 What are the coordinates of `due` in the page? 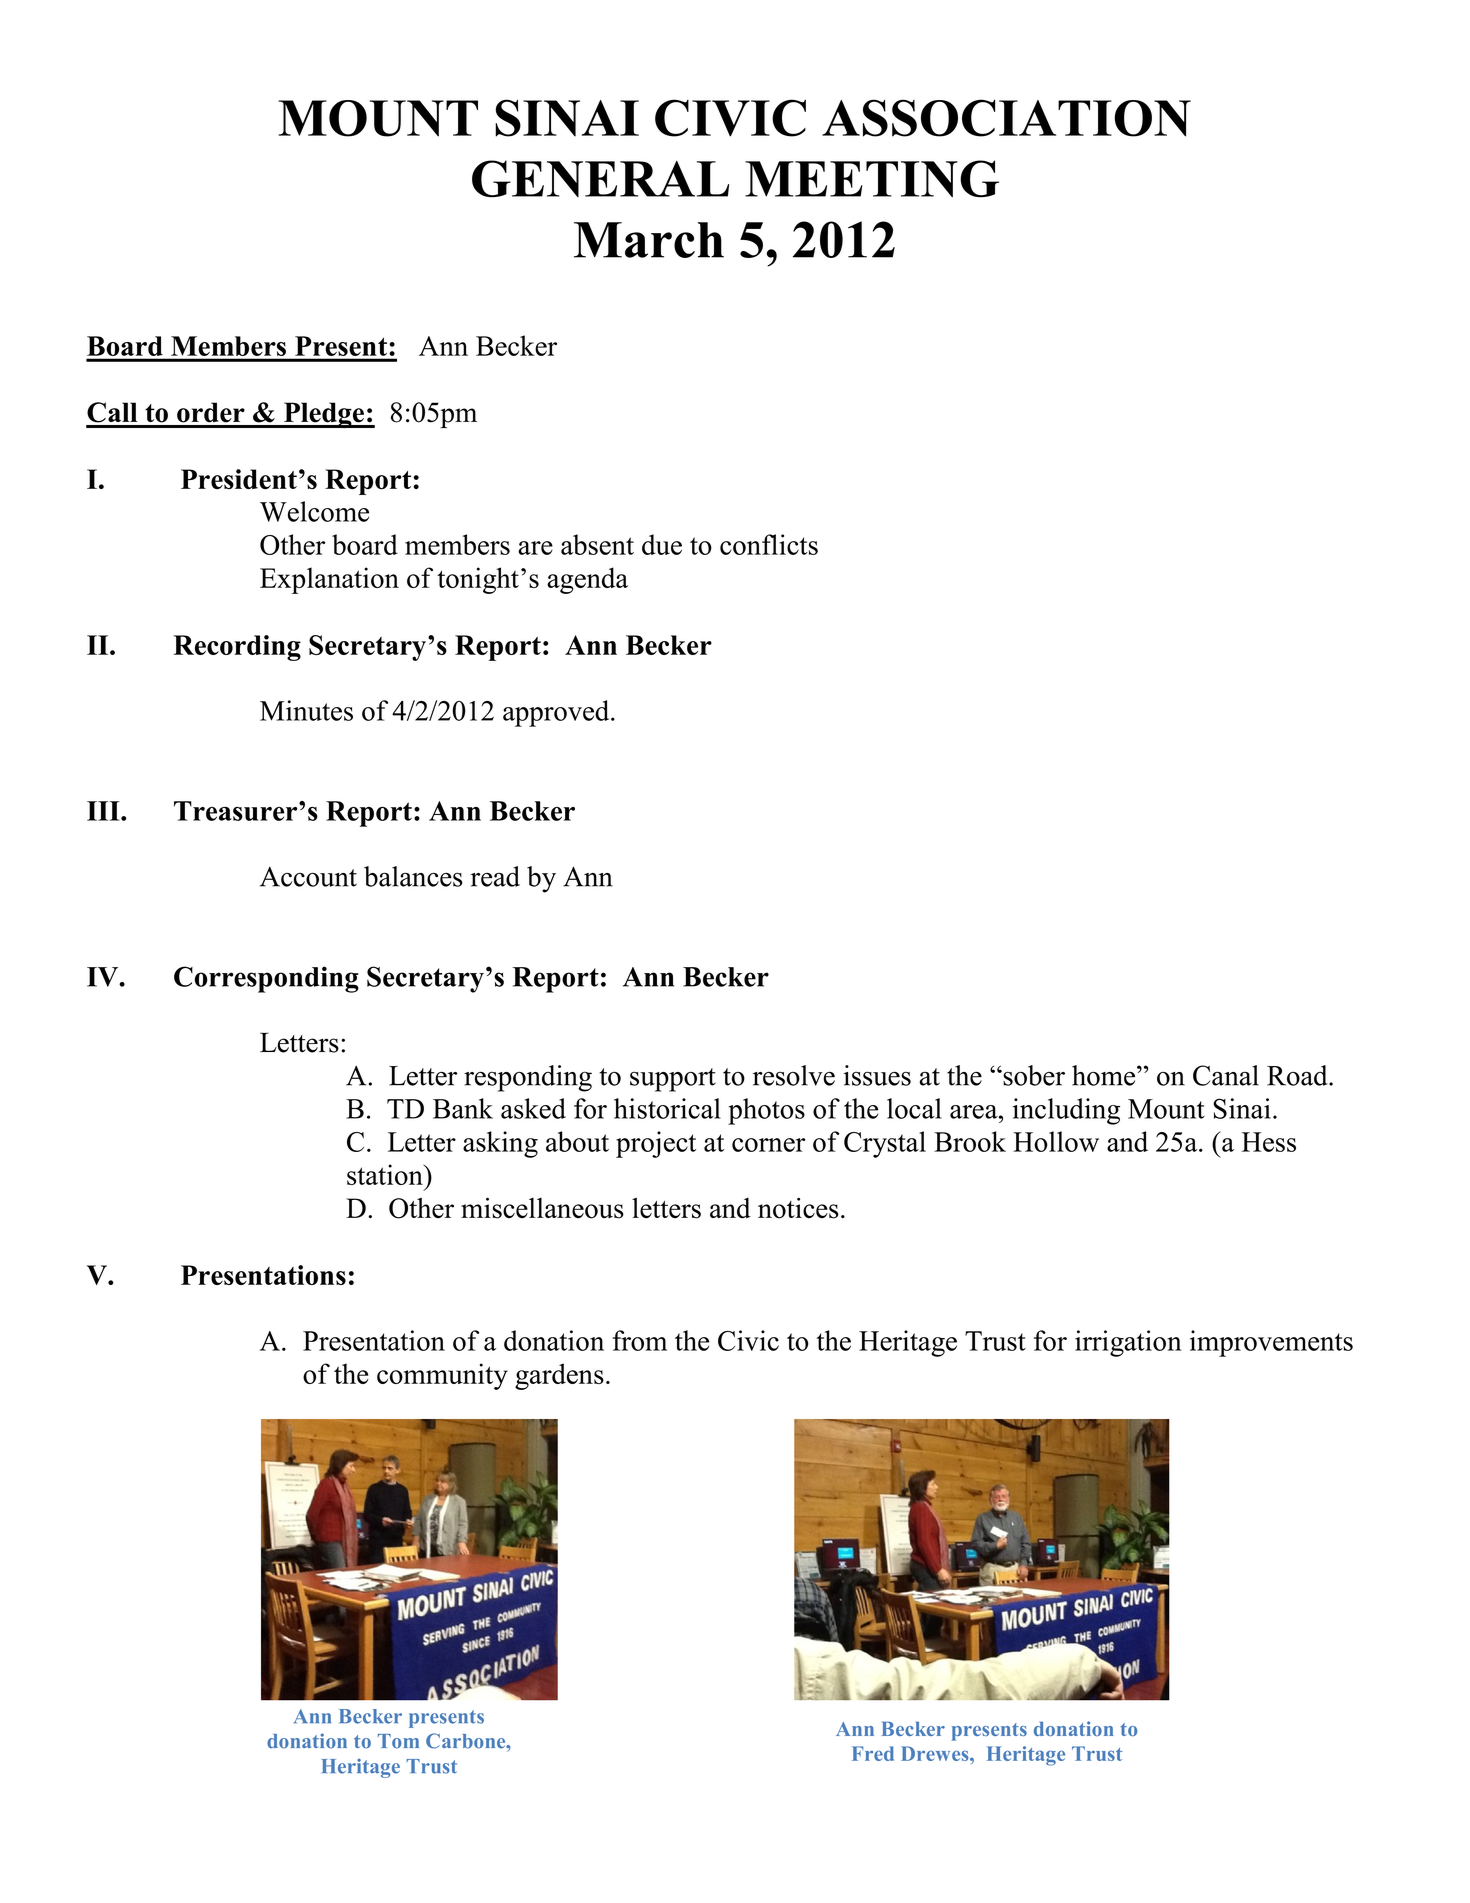 It's located at (662, 544).
